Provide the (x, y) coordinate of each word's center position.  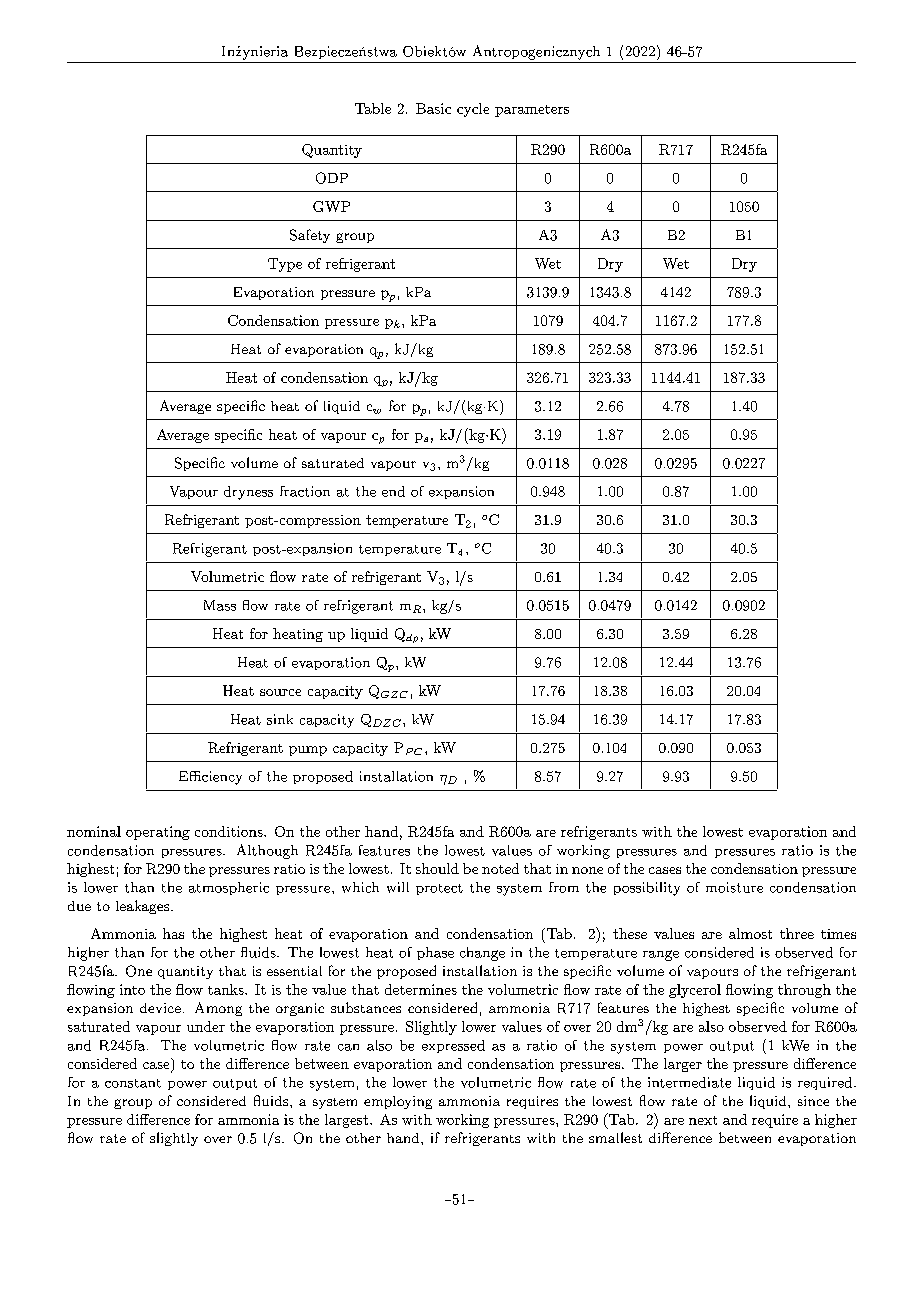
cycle (473, 110)
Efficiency (210, 778)
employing (398, 1102)
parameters (532, 111)
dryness (248, 493)
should (437, 868)
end (393, 491)
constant (133, 1083)
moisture (734, 887)
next (703, 1120)
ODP (332, 178)
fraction (305, 491)
